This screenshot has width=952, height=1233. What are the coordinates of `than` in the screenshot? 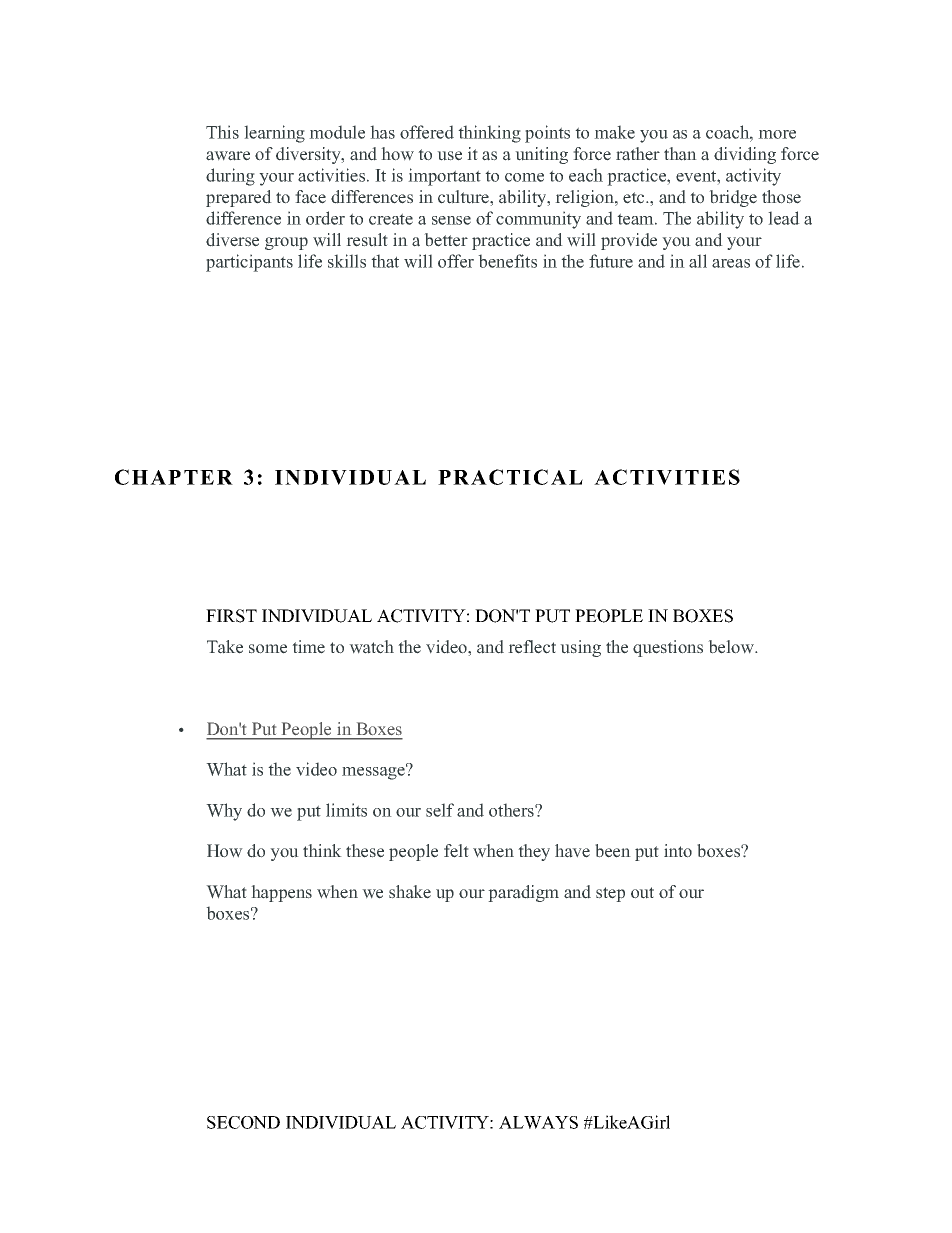 It's located at (680, 154).
